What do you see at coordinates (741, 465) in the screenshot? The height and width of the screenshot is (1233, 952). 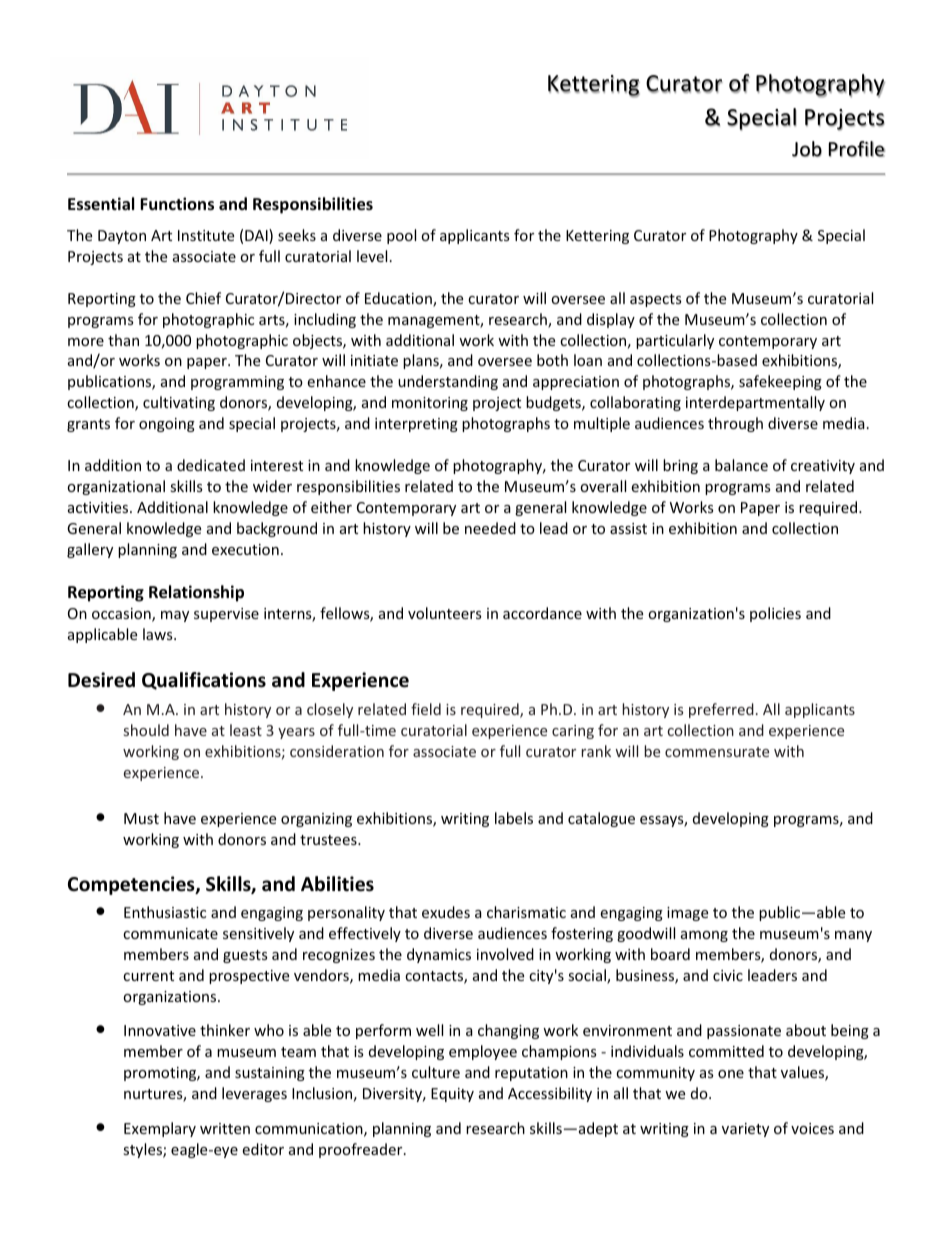 I see `balance` at bounding box center [741, 465].
